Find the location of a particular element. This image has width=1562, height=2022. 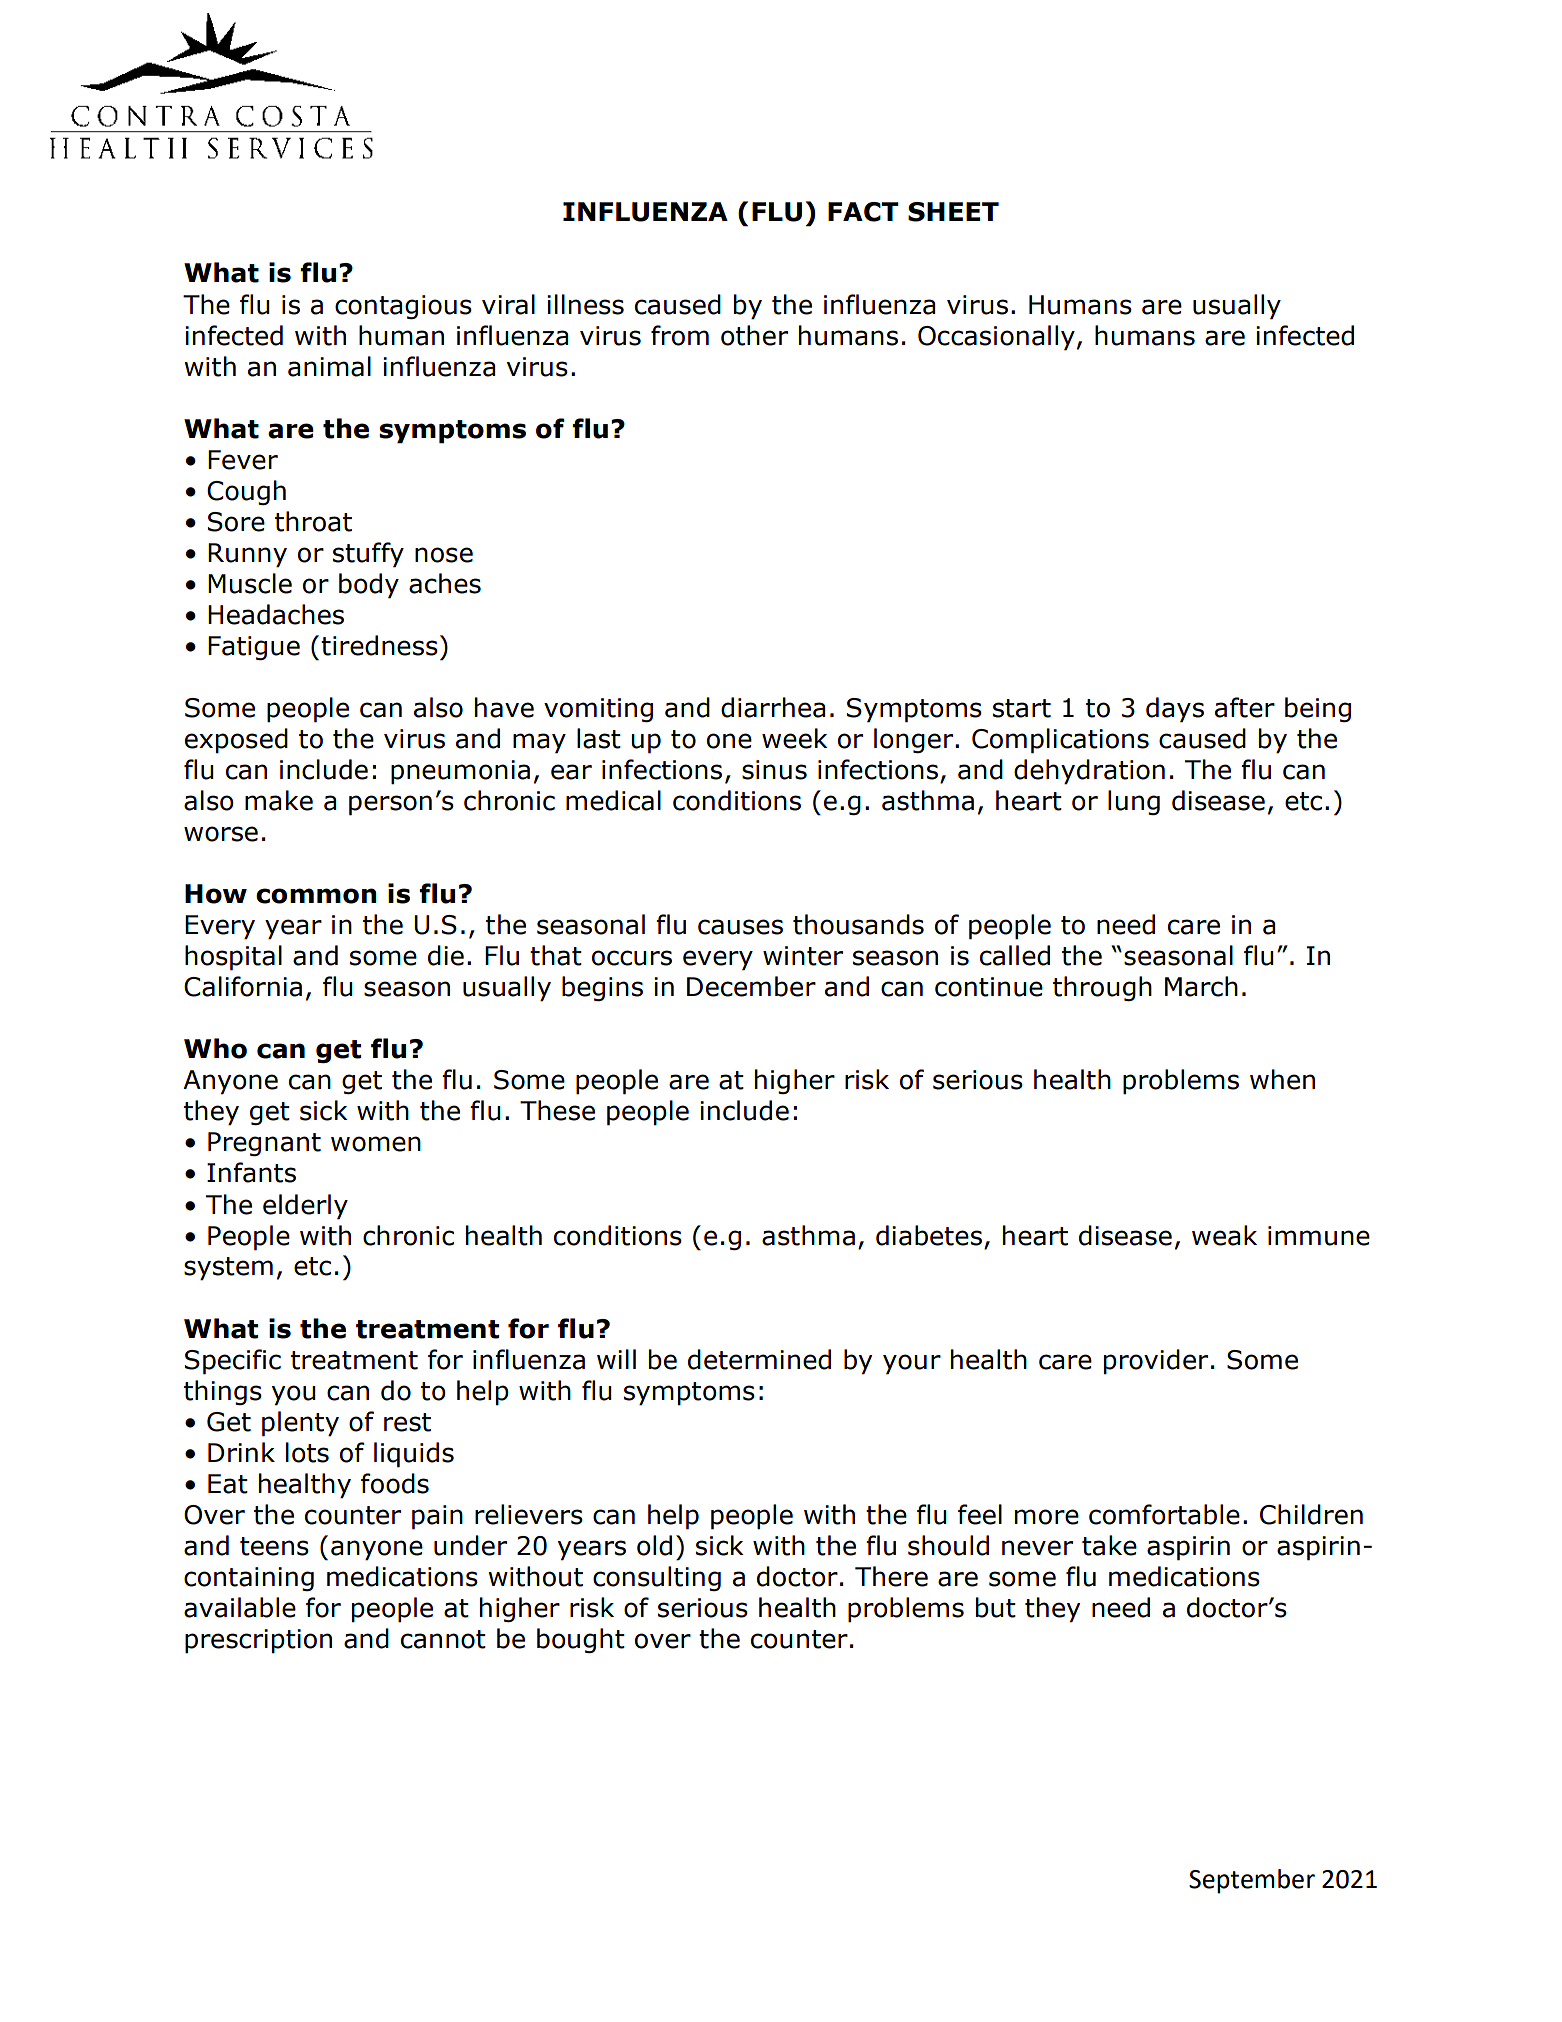

March is located at coordinates (1201, 986).
